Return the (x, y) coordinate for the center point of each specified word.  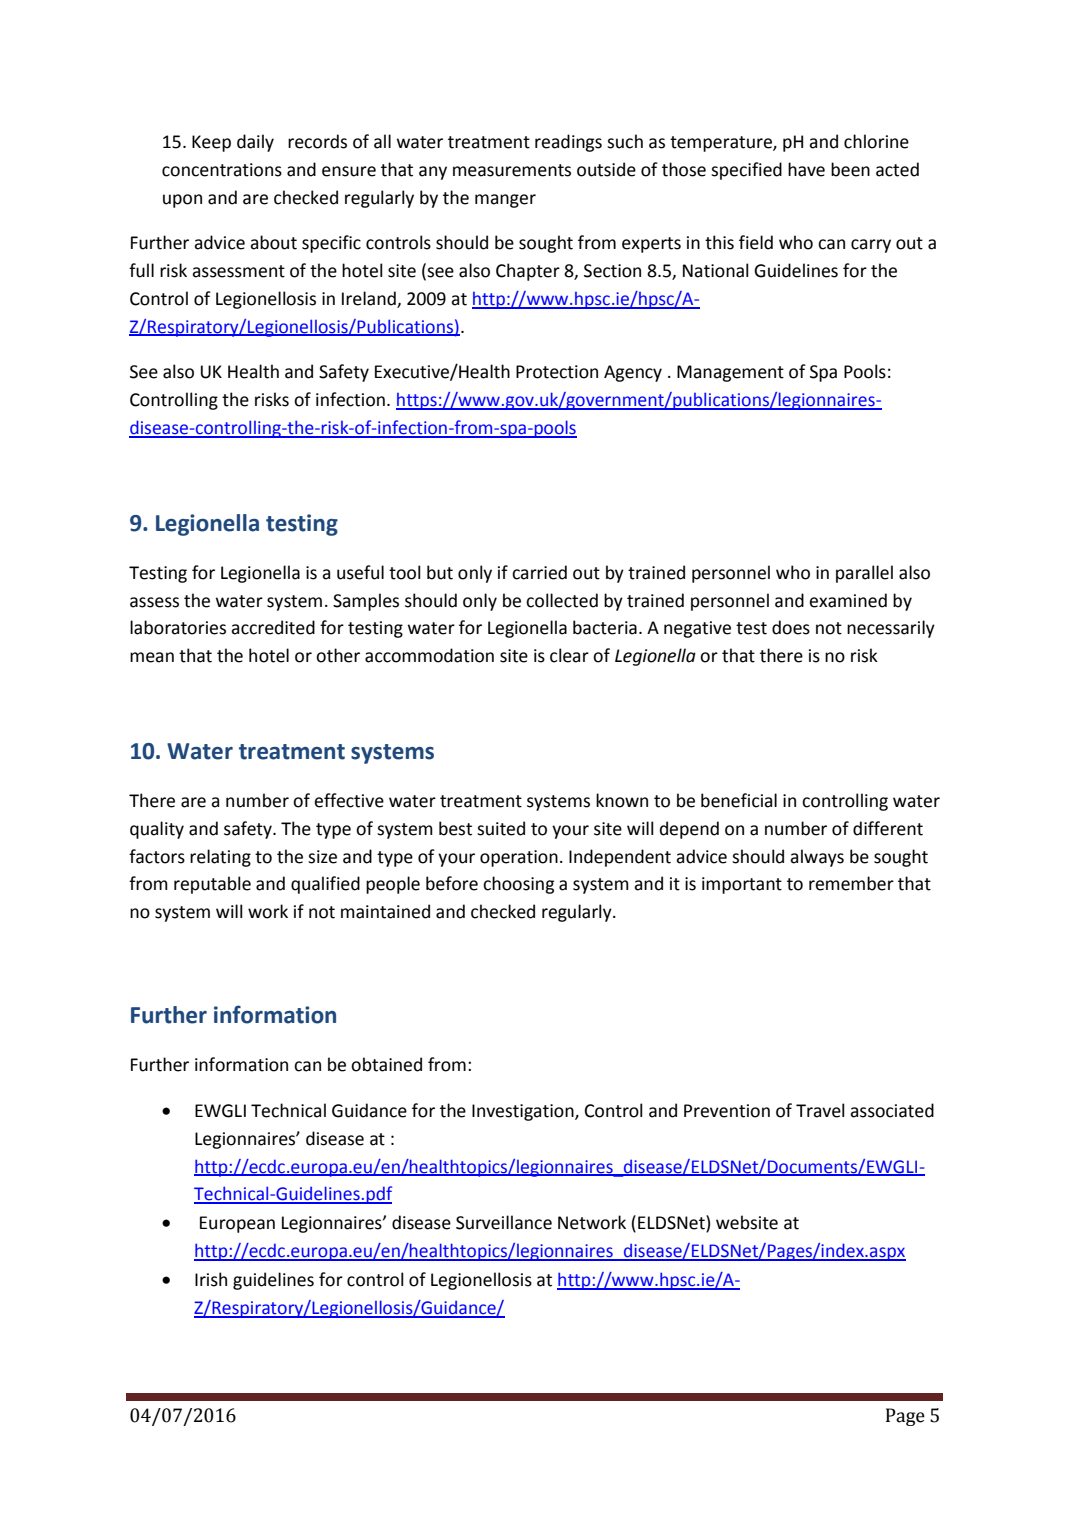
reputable (212, 885)
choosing (518, 885)
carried (539, 572)
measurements (512, 170)
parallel (864, 574)
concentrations (222, 170)
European (237, 1224)
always (817, 858)
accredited (273, 627)
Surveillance (504, 1222)
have (806, 169)
